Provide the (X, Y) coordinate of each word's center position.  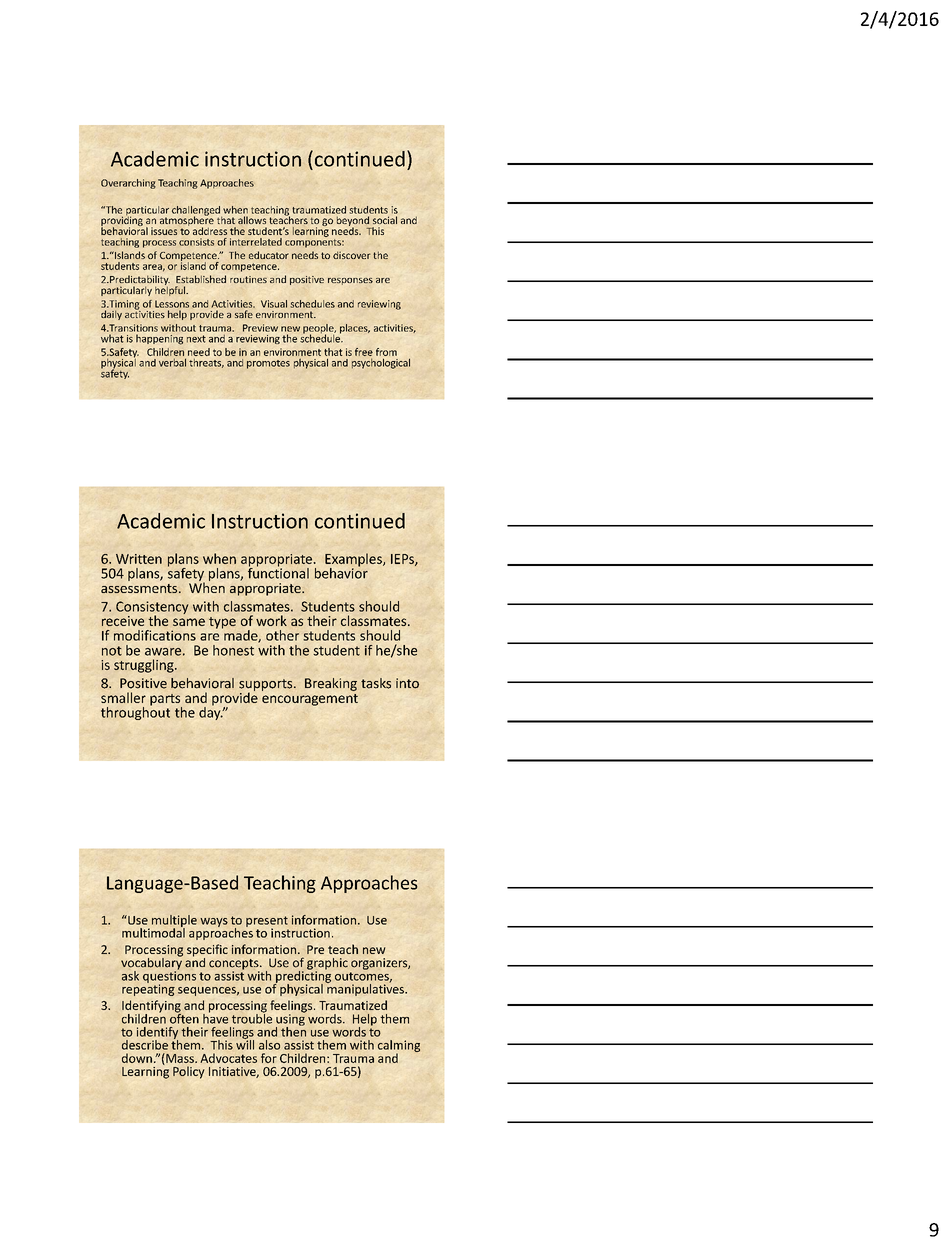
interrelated (256, 242)
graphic (327, 965)
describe (145, 1045)
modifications (155, 635)
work (271, 620)
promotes (268, 364)
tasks (376, 683)
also (269, 1045)
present (267, 922)
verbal (172, 363)
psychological (381, 363)
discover (352, 255)
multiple (174, 922)
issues (164, 231)
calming (399, 1047)
